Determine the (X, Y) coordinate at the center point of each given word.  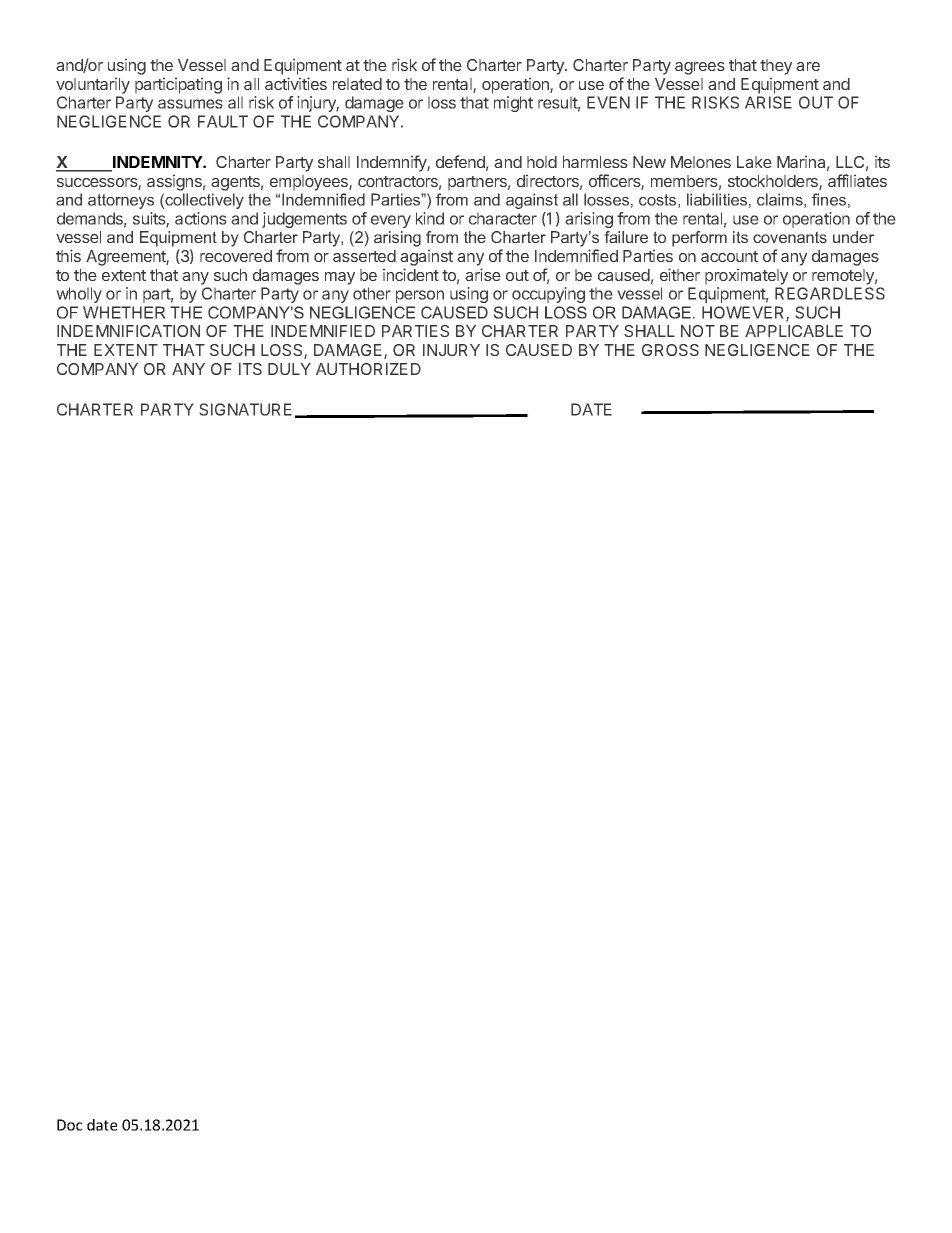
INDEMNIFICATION (128, 331)
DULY (289, 369)
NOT (698, 331)
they (776, 67)
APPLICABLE (794, 331)
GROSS (670, 350)
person (420, 296)
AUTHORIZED (368, 369)
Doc (69, 1125)
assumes (190, 104)
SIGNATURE (245, 409)
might (513, 104)
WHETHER (124, 312)
